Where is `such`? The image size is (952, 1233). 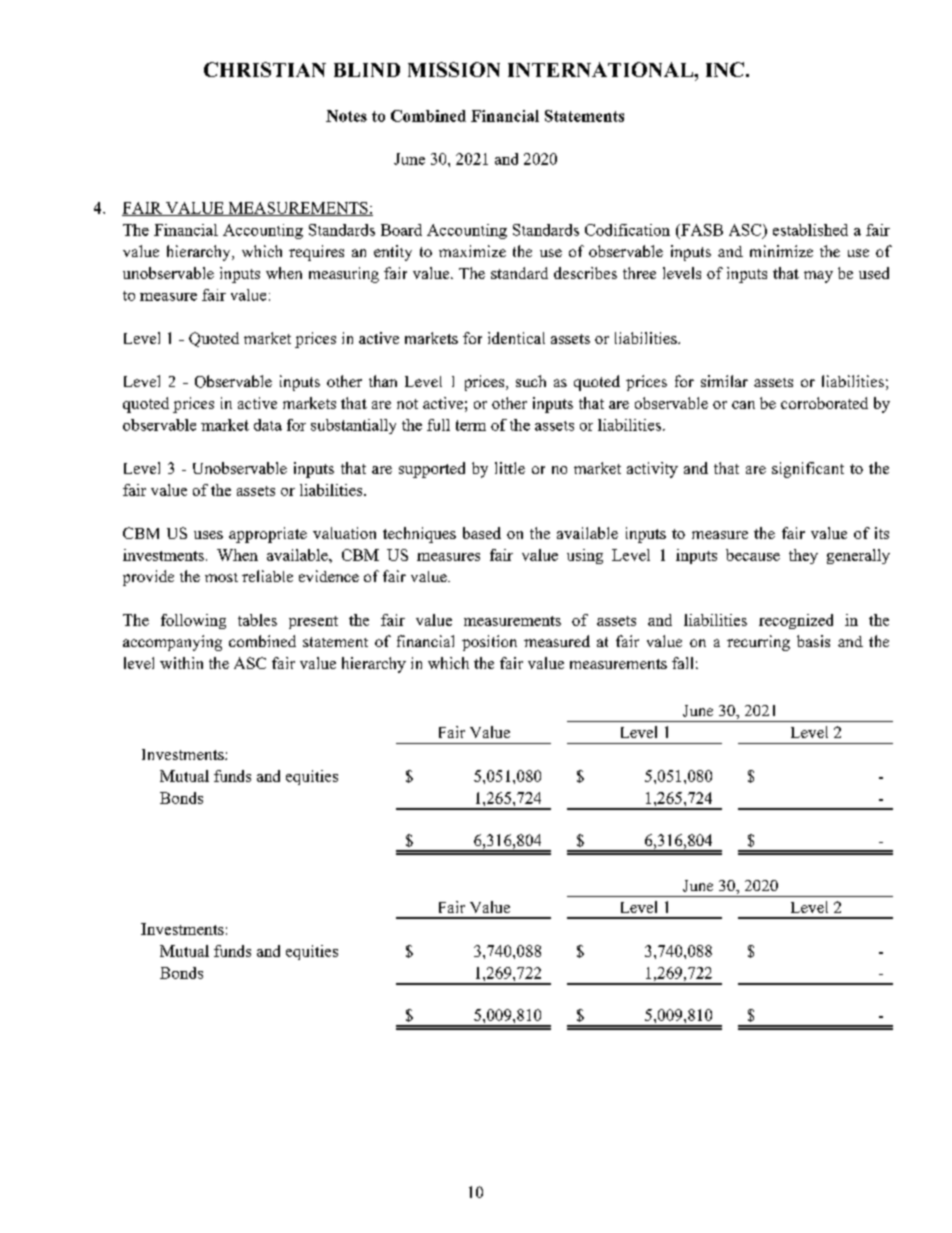 such is located at coordinates (531, 381).
